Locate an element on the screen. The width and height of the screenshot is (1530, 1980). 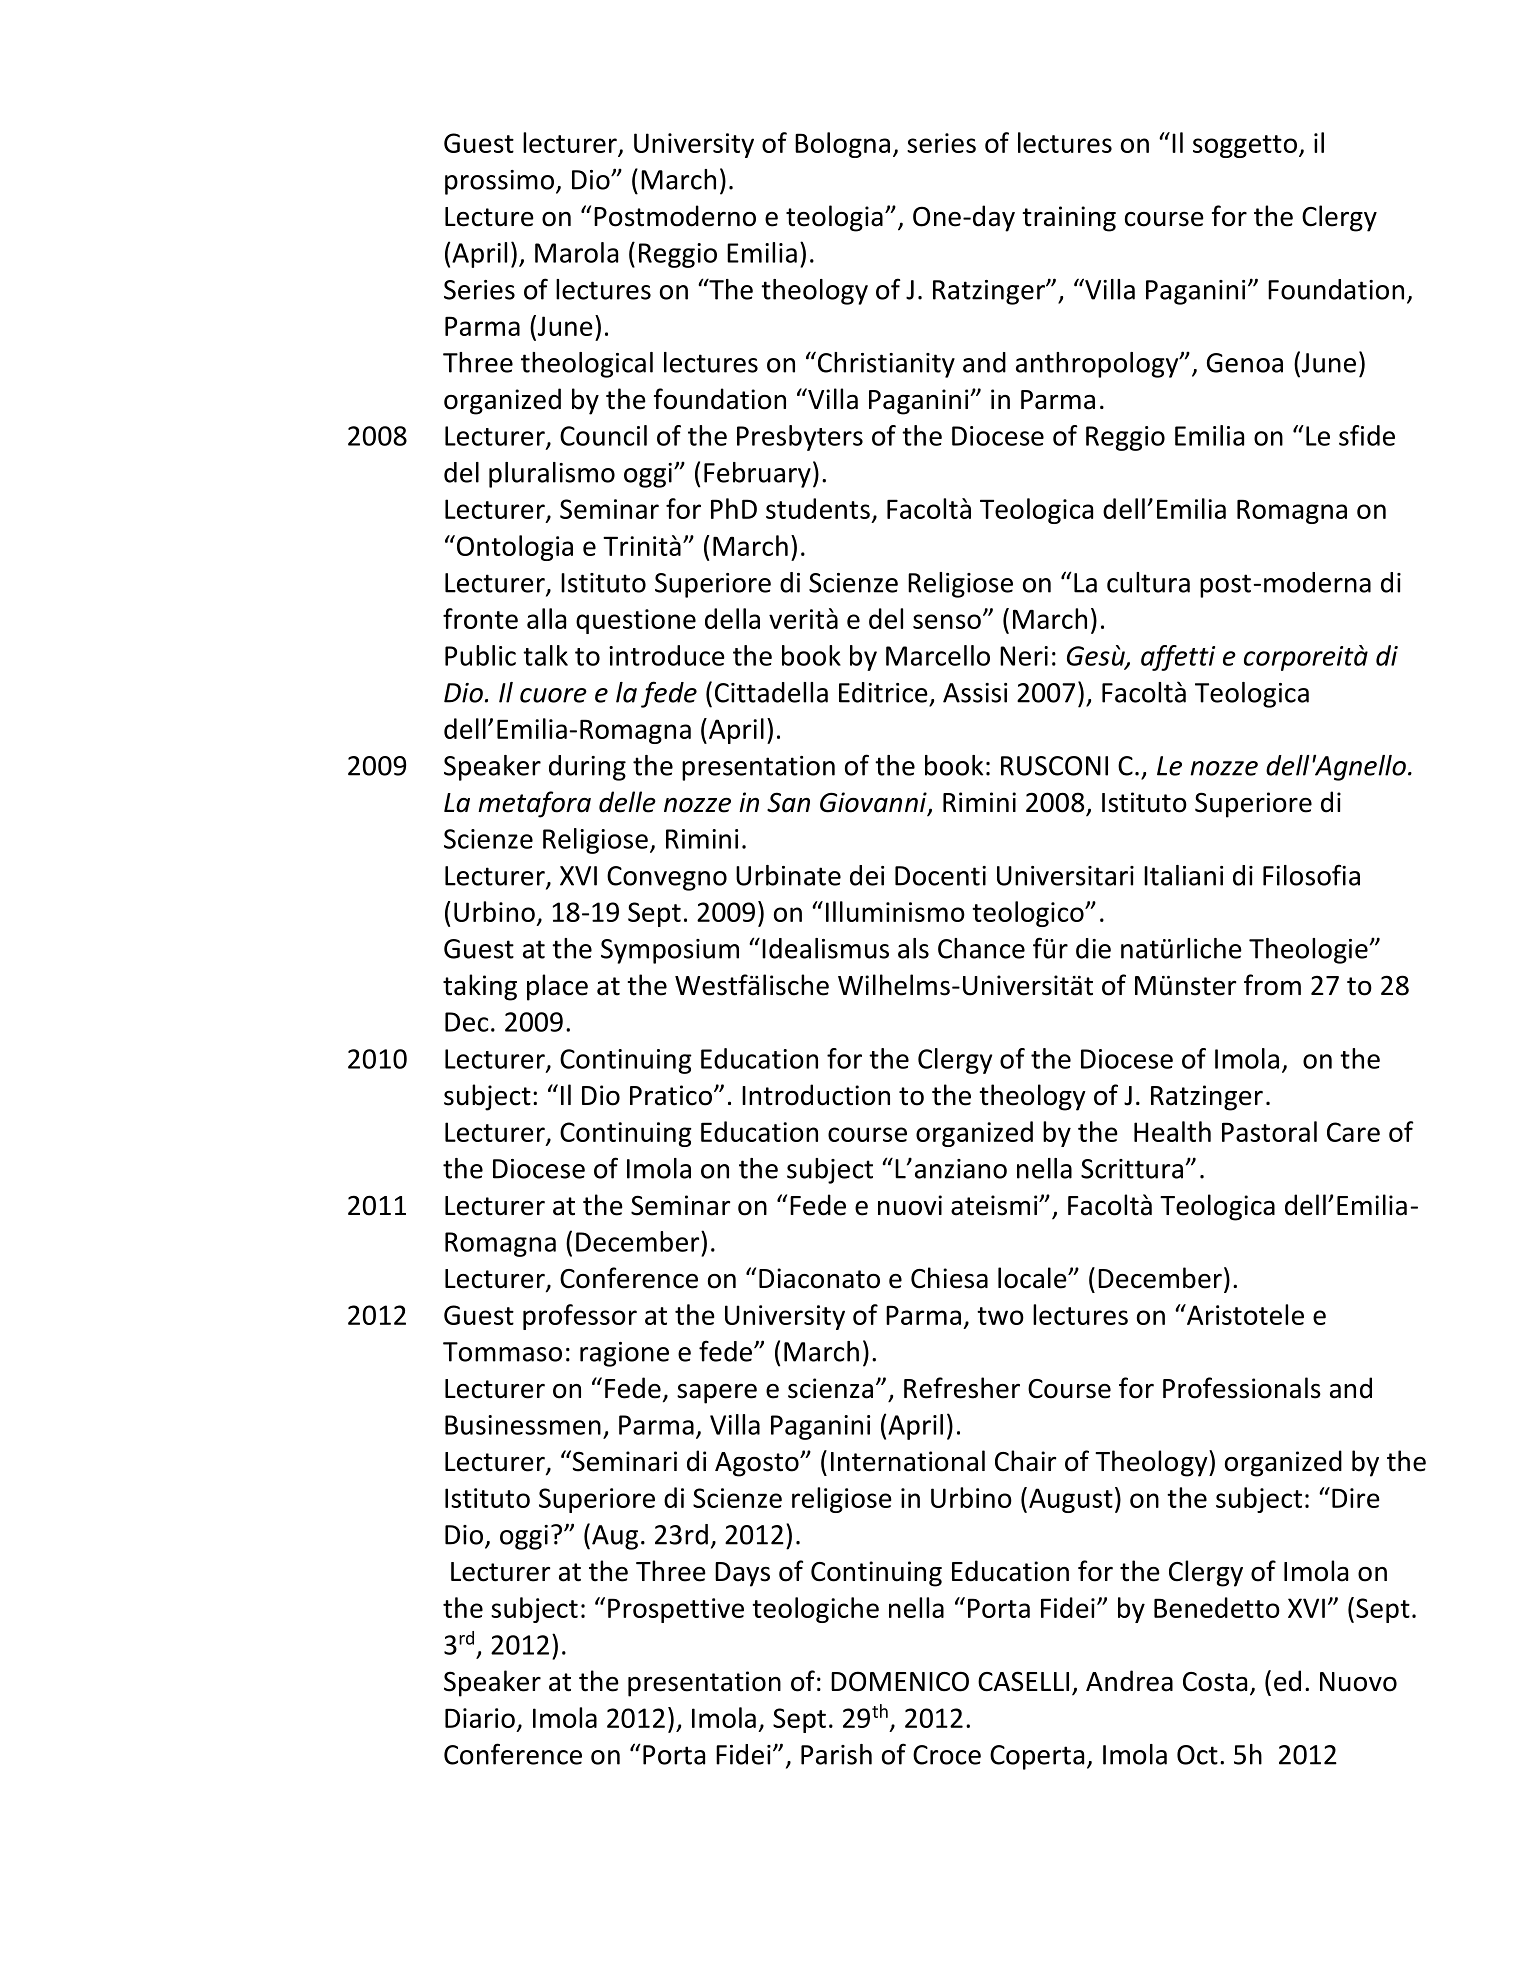
Pastoral is located at coordinates (1269, 1131).
